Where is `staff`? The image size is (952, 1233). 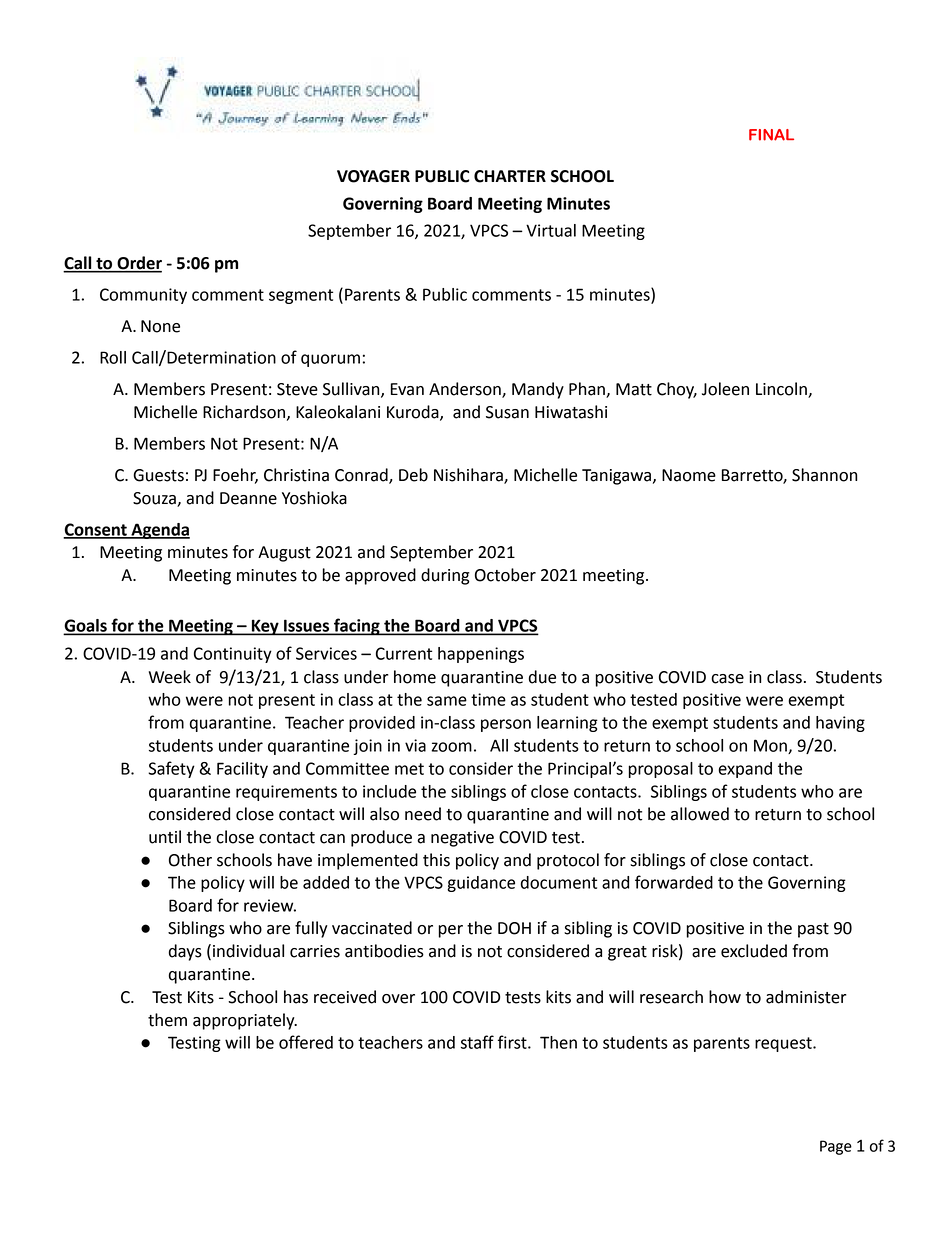 staff is located at coordinates (477, 1042).
